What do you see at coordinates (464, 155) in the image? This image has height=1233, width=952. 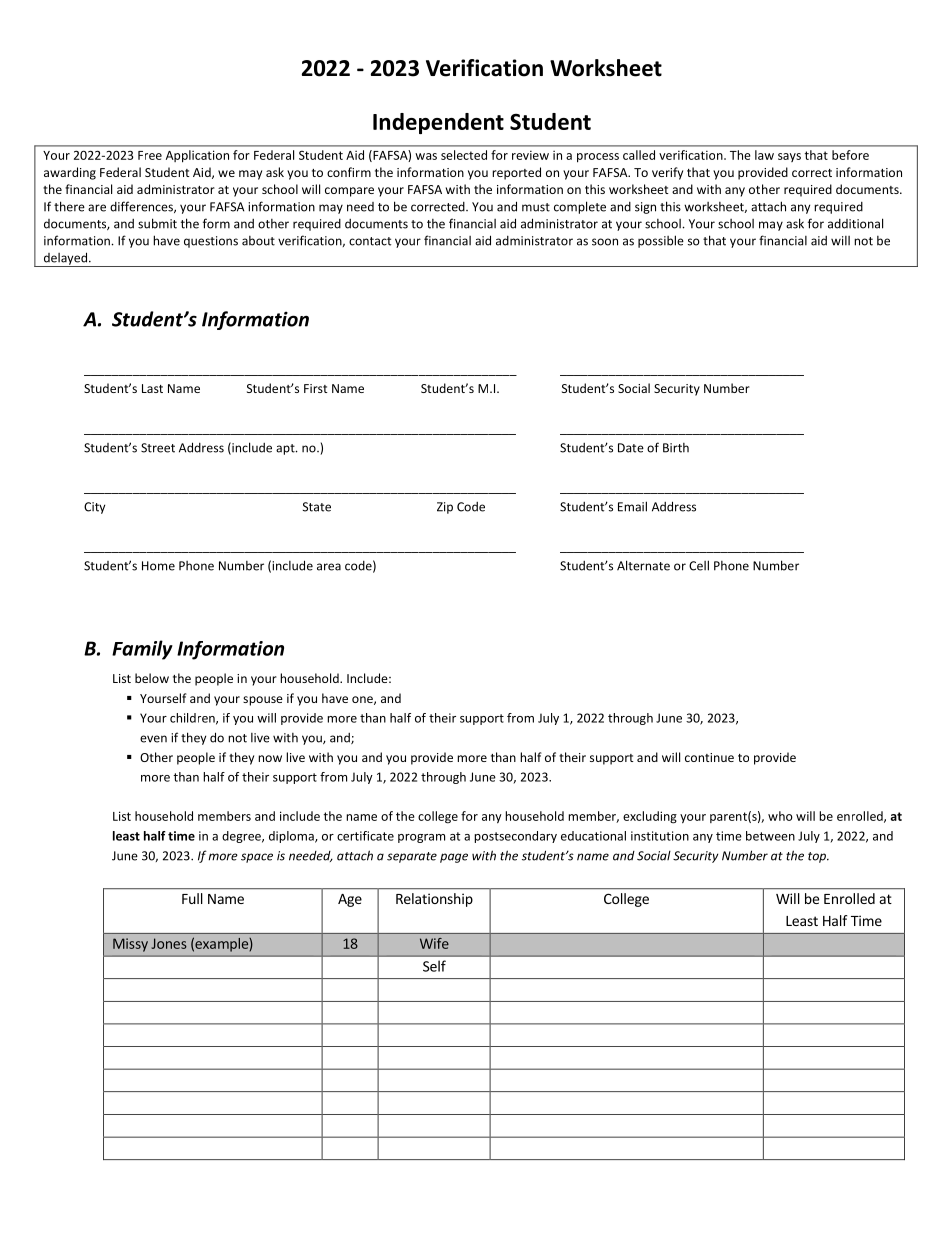 I see `selected` at bounding box center [464, 155].
